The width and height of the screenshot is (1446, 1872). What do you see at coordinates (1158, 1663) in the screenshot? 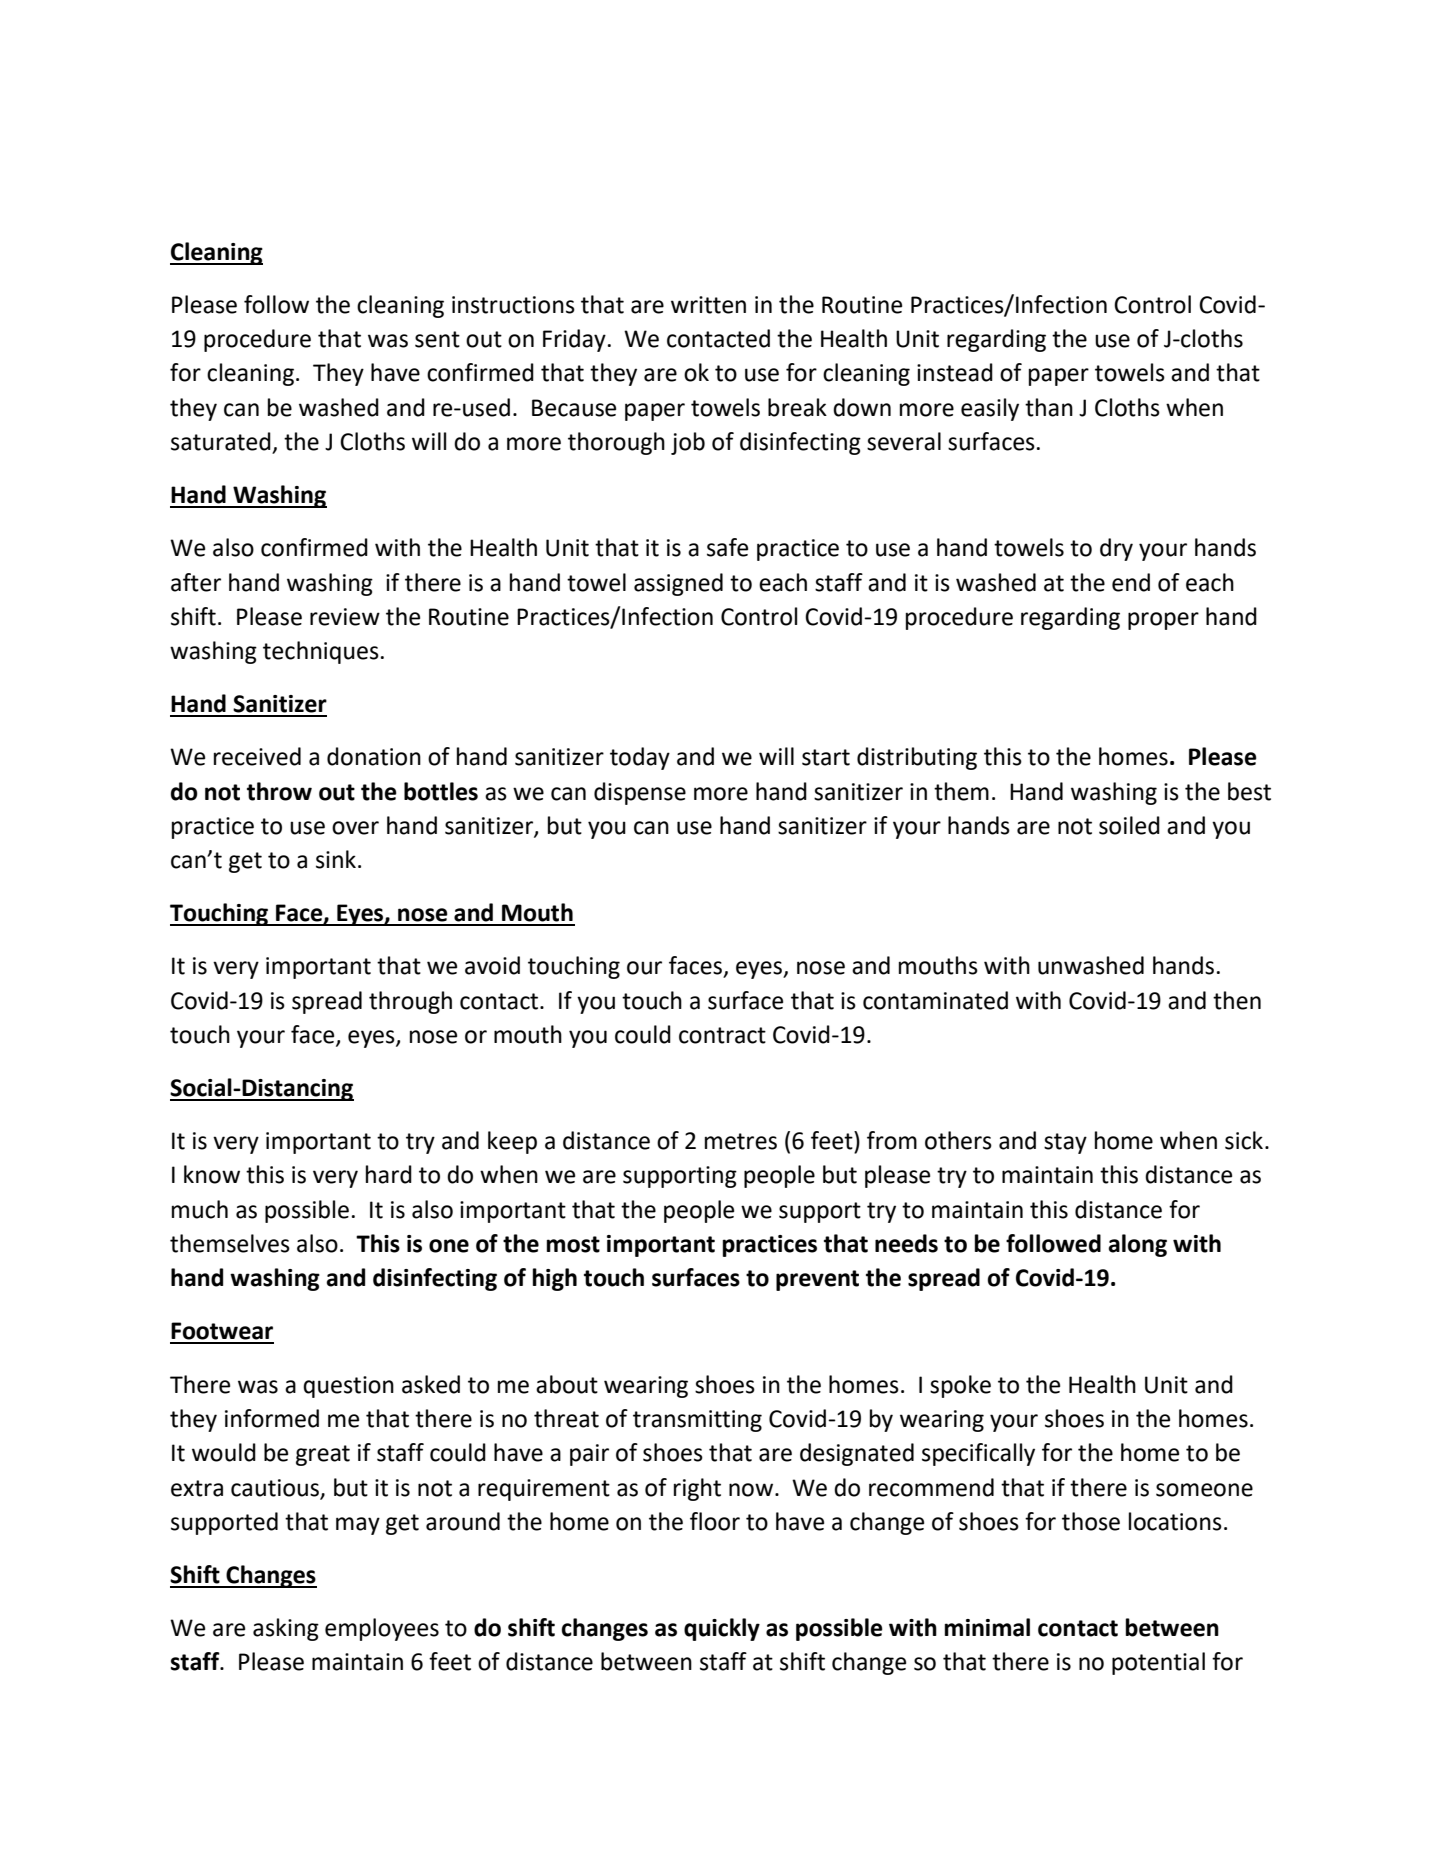
I see `potential` at bounding box center [1158, 1663].
